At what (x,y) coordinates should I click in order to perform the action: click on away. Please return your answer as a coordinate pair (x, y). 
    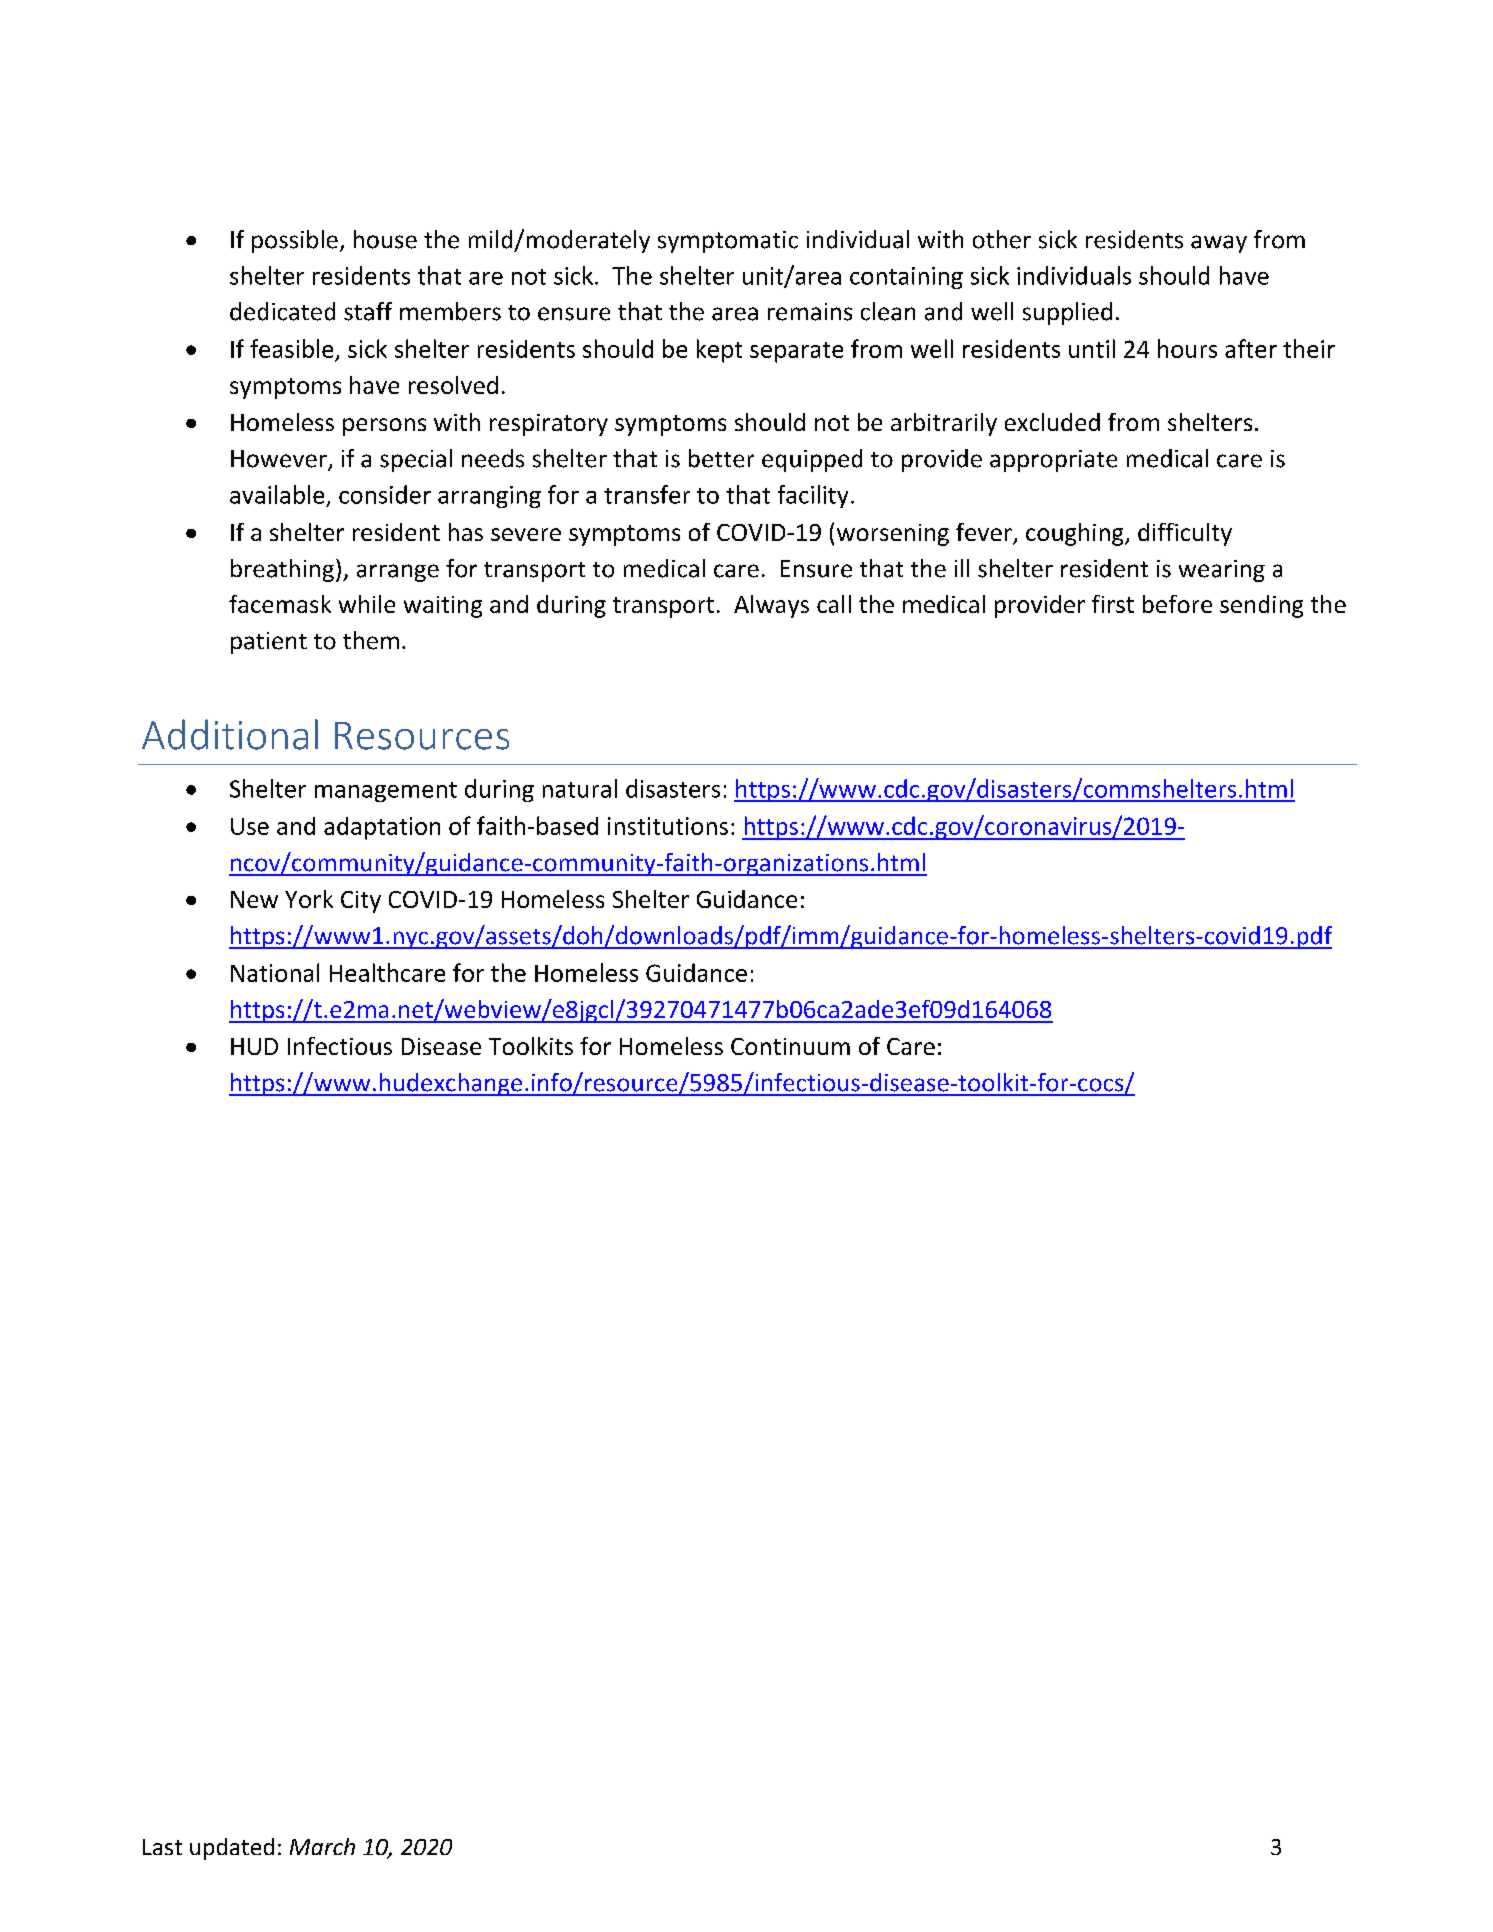
    Looking at the image, I should click on (1219, 244).
